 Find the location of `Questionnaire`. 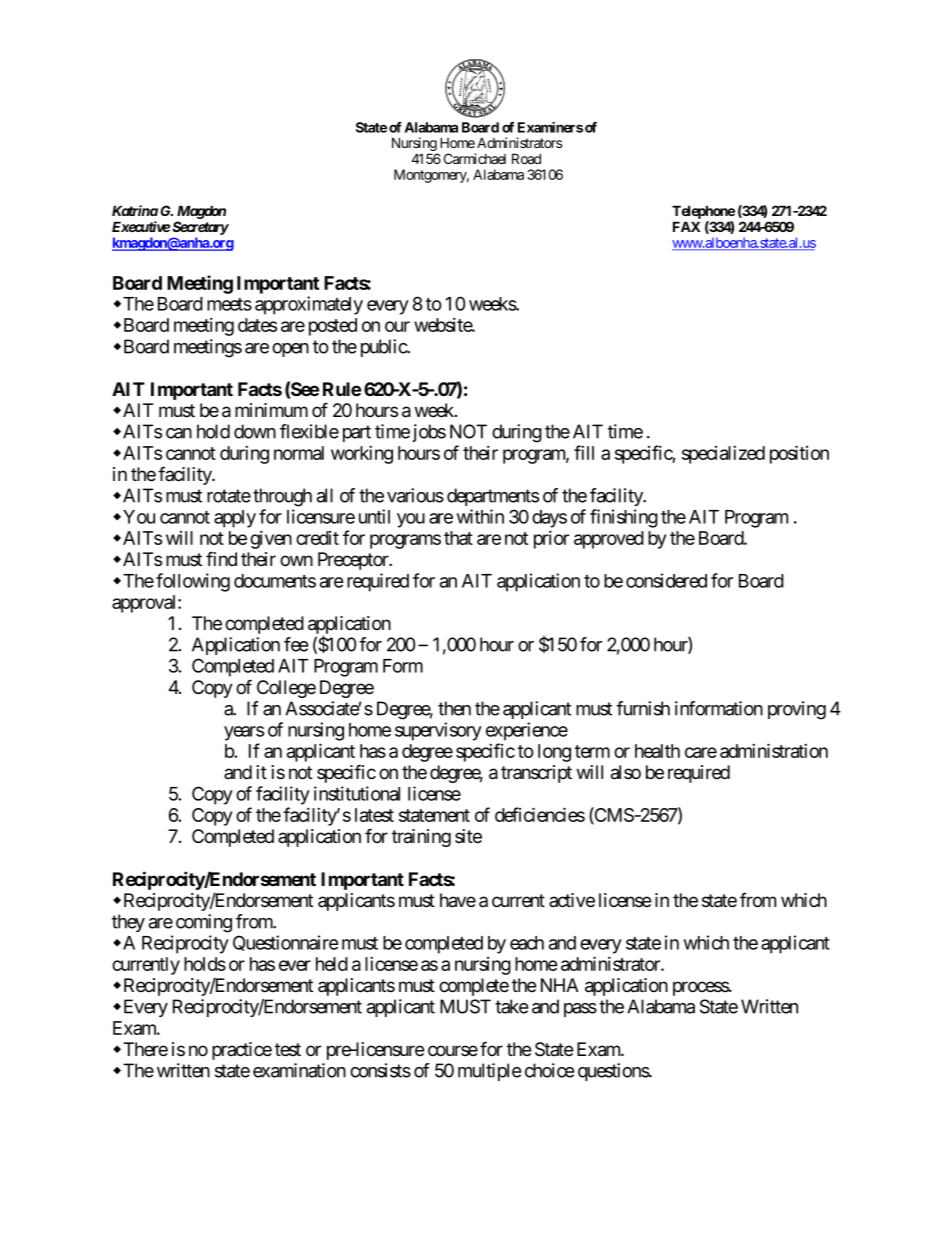

Questionnaire is located at coordinates (286, 943).
